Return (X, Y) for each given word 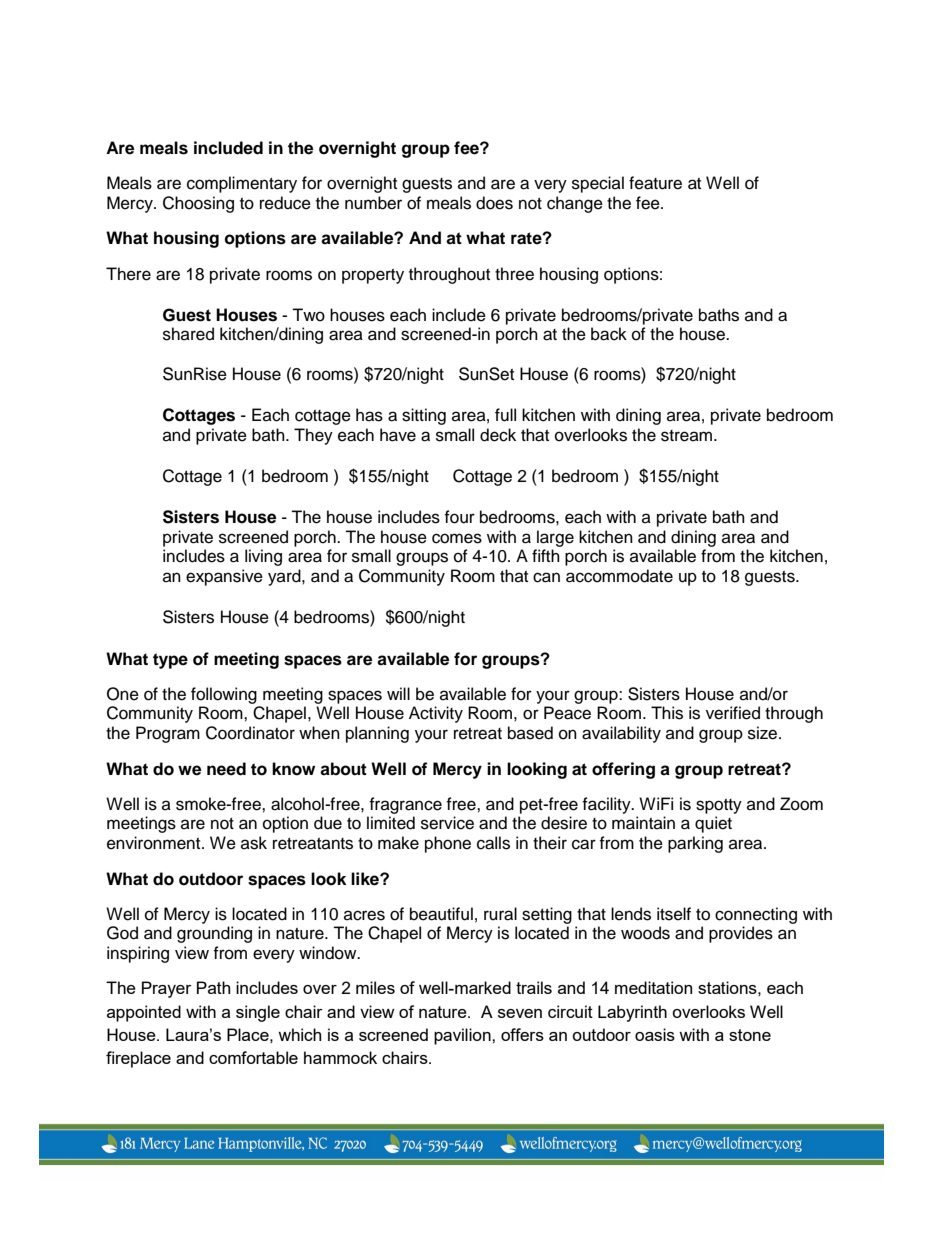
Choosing (198, 204)
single (258, 1013)
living (263, 557)
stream (688, 436)
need (226, 769)
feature (655, 183)
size (764, 733)
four (459, 517)
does (494, 203)
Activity (436, 714)
